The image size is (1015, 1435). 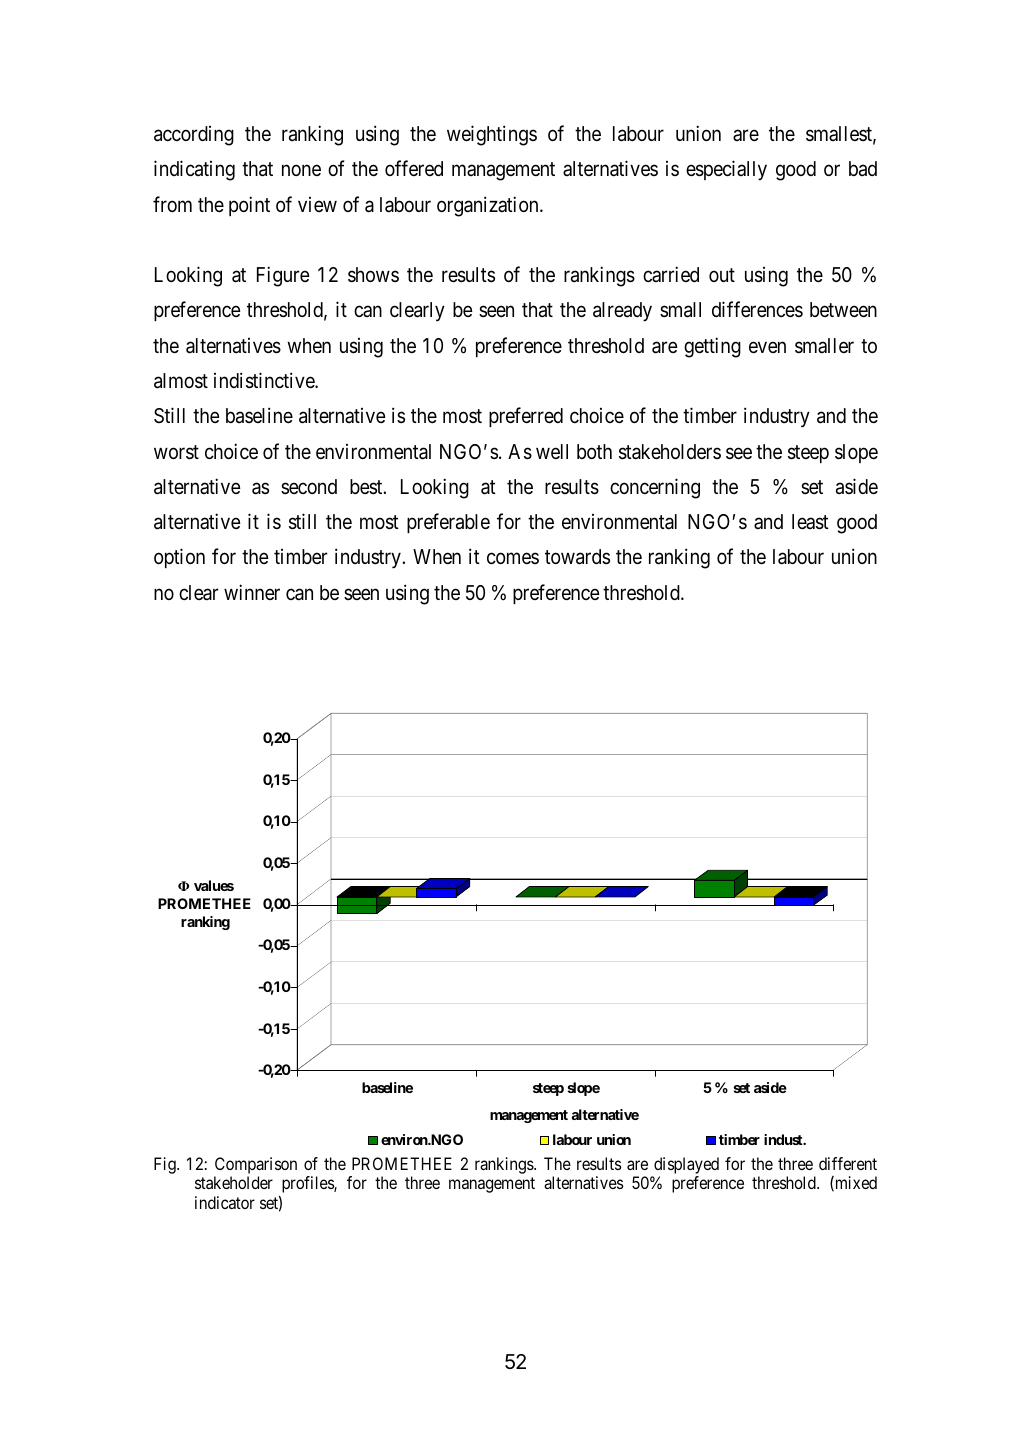 What do you see at coordinates (301, 170) in the screenshot?
I see `none` at bounding box center [301, 170].
